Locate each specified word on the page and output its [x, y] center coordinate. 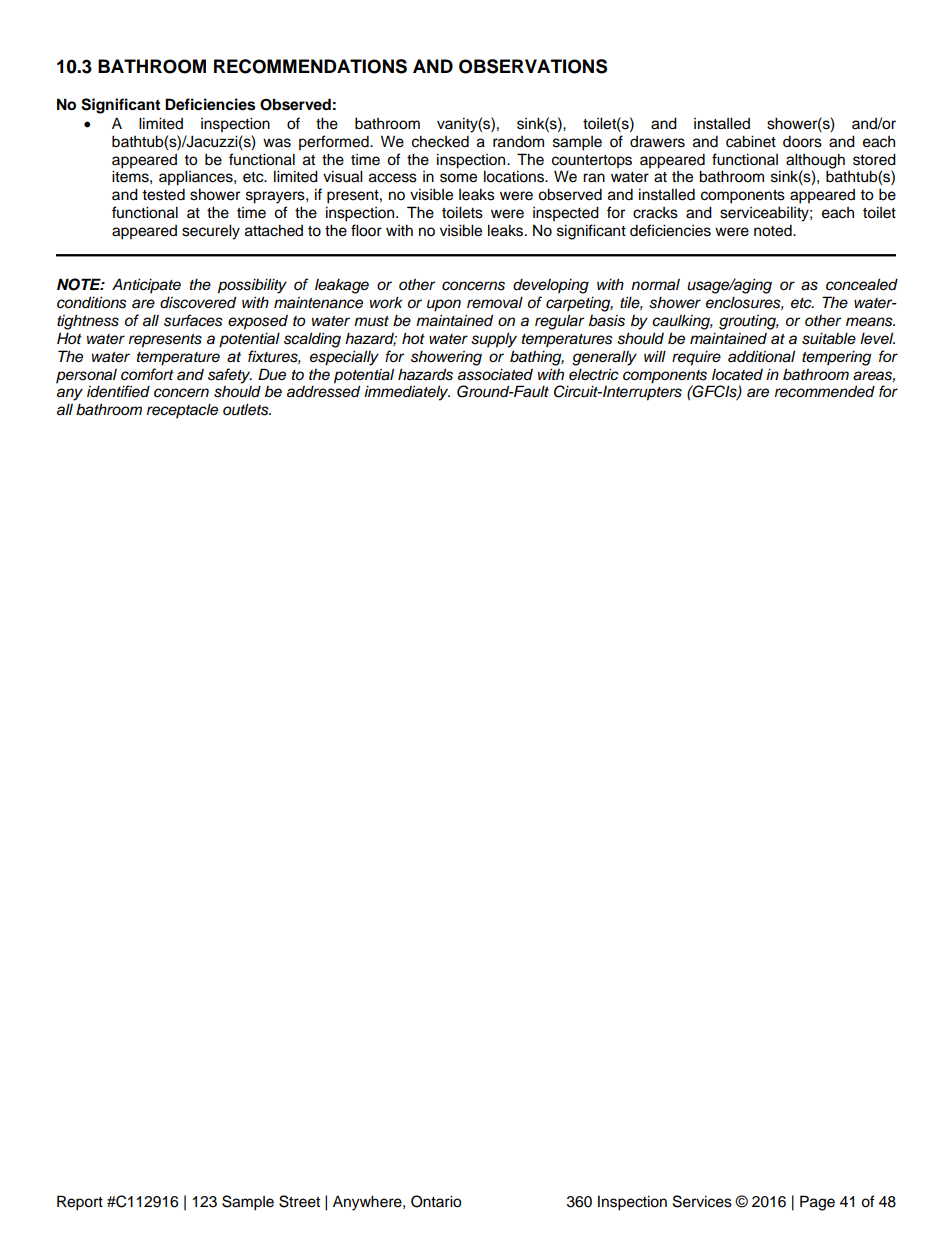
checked [440, 141]
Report [80, 1203]
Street [299, 1201]
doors [802, 141]
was [277, 143]
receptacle [182, 411]
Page [817, 1203]
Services [702, 1201]
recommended [825, 391]
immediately [407, 393]
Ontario [436, 1201]
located [737, 375]
